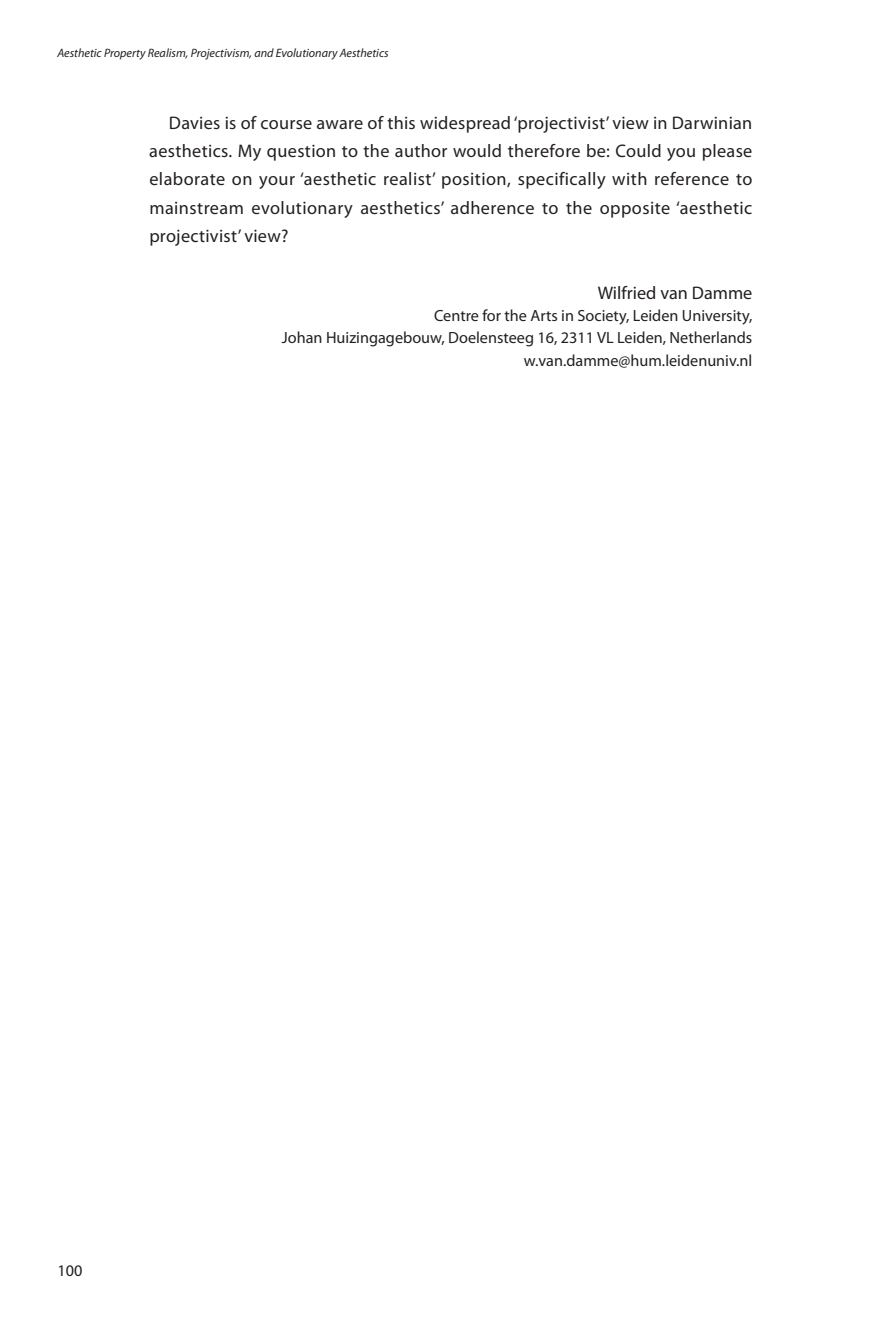  Describe the element at coordinates (712, 122) in the page. I see `Darwinian` at that location.
